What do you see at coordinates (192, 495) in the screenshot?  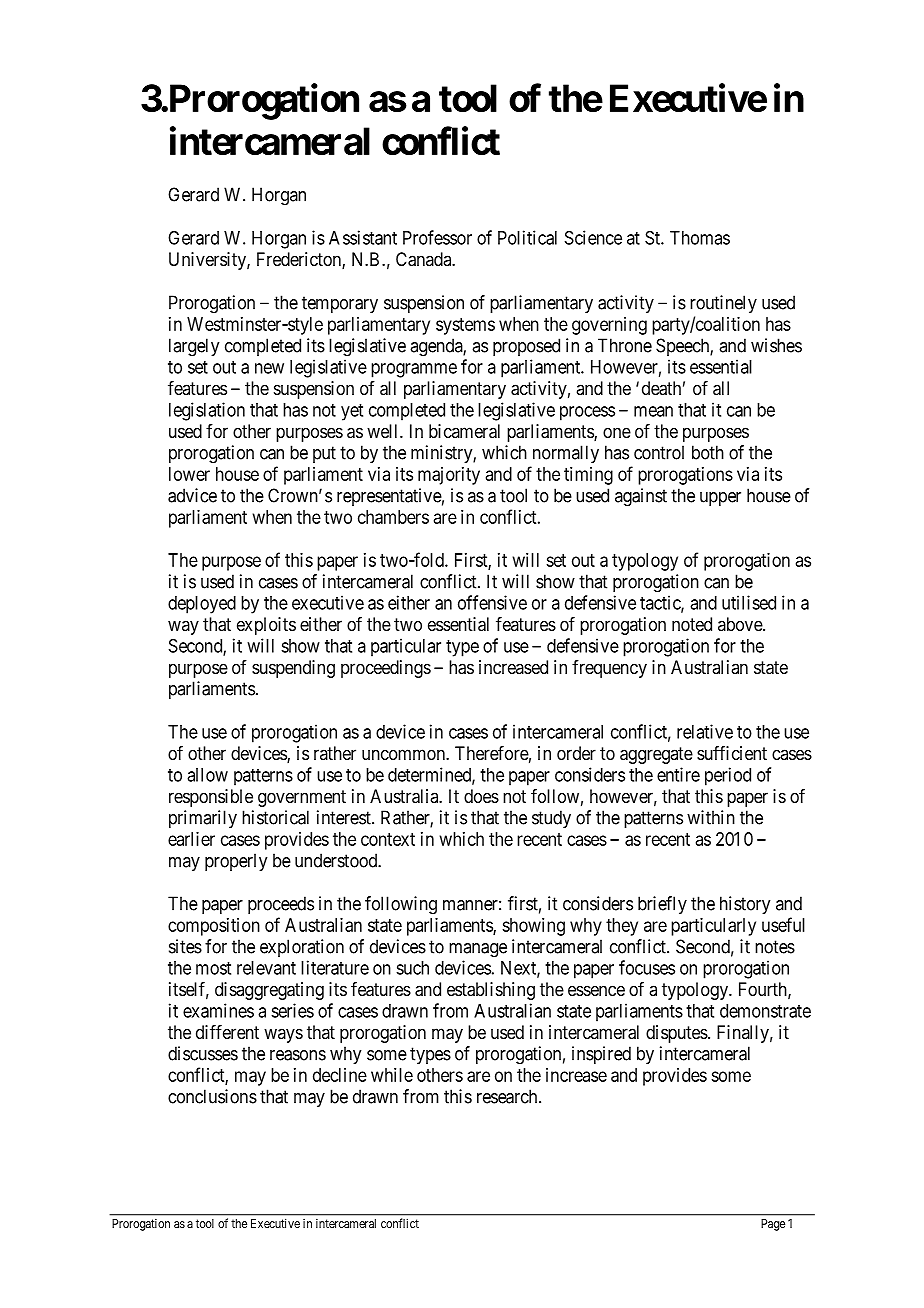 I see `advice` at bounding box center [192, 495].
